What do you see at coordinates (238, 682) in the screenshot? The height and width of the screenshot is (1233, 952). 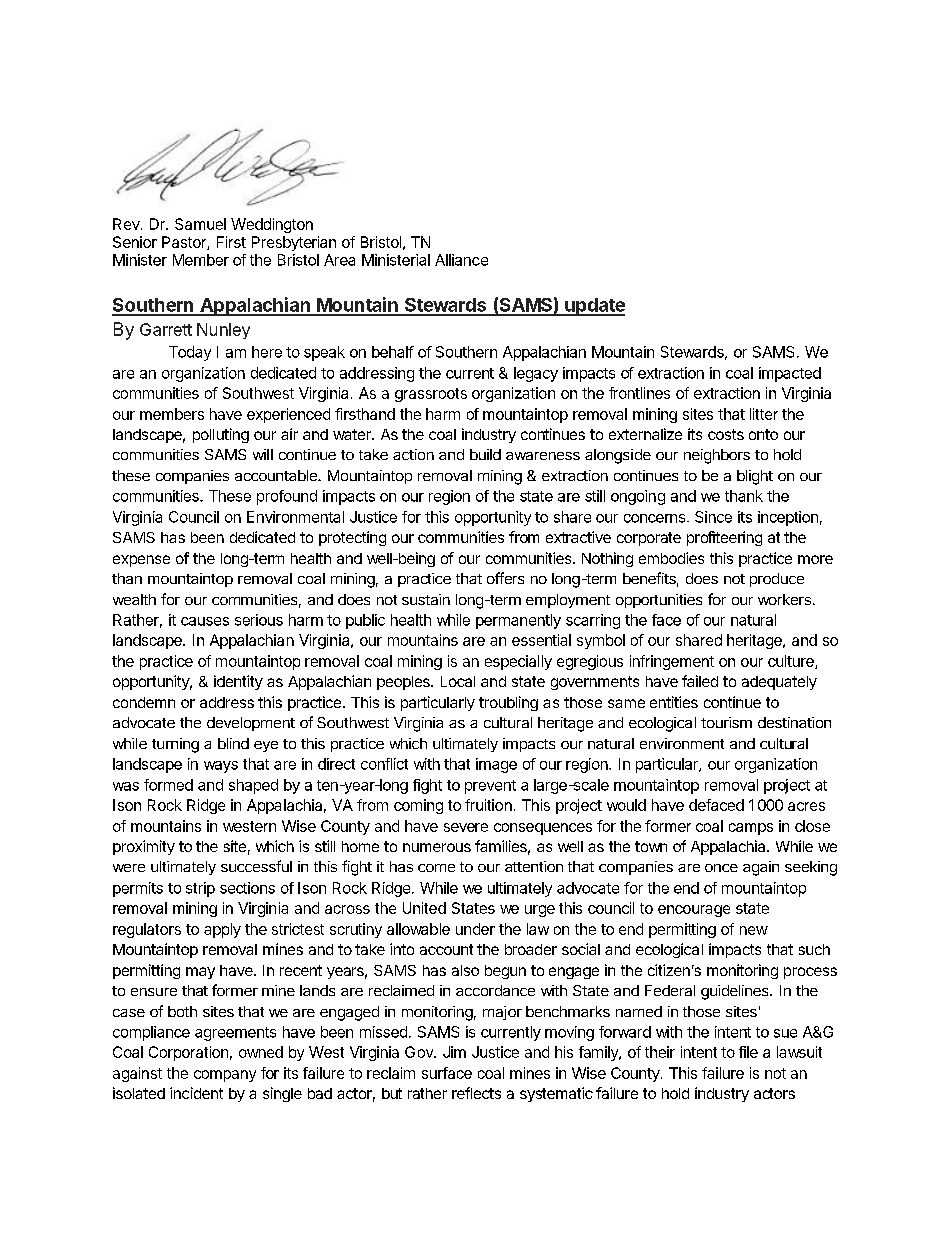 I see `identity` at bounding box center [238, 682].
